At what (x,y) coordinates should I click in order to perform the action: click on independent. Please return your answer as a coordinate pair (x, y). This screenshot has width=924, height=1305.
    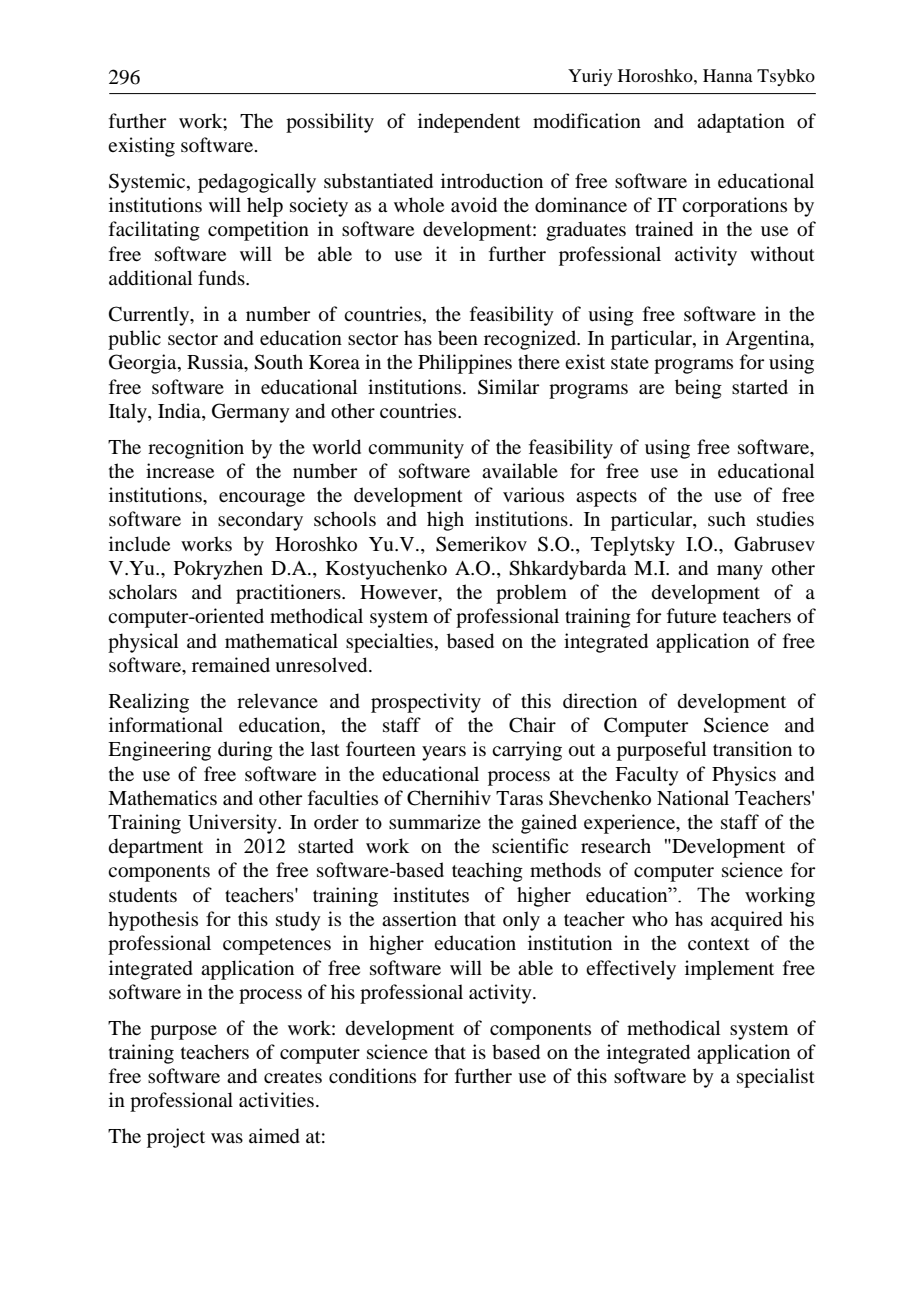
    Looking at the image, I should click on (469, 123).
